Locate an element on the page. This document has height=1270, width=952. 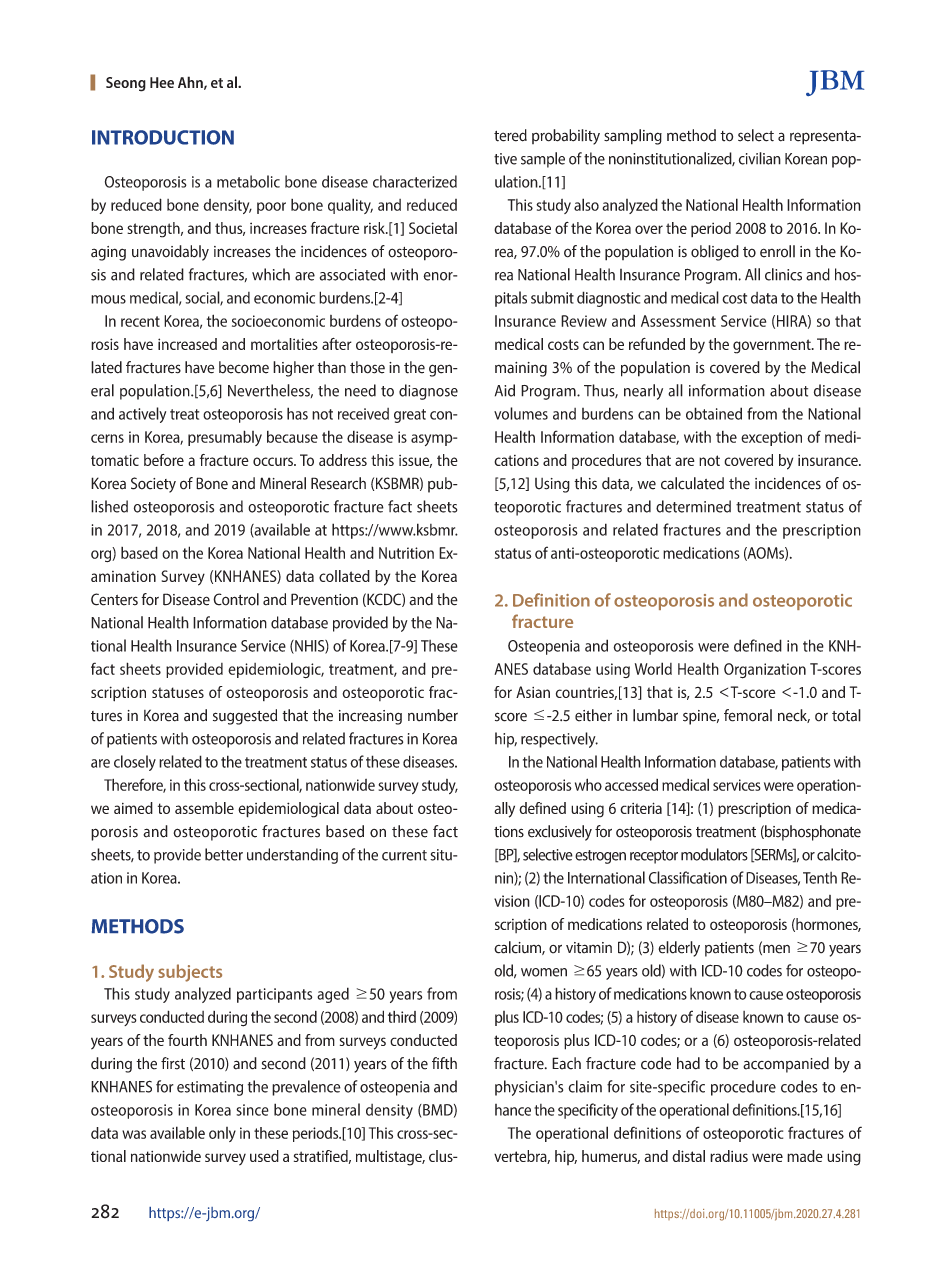
only is located at coordinates (222, 1134).
